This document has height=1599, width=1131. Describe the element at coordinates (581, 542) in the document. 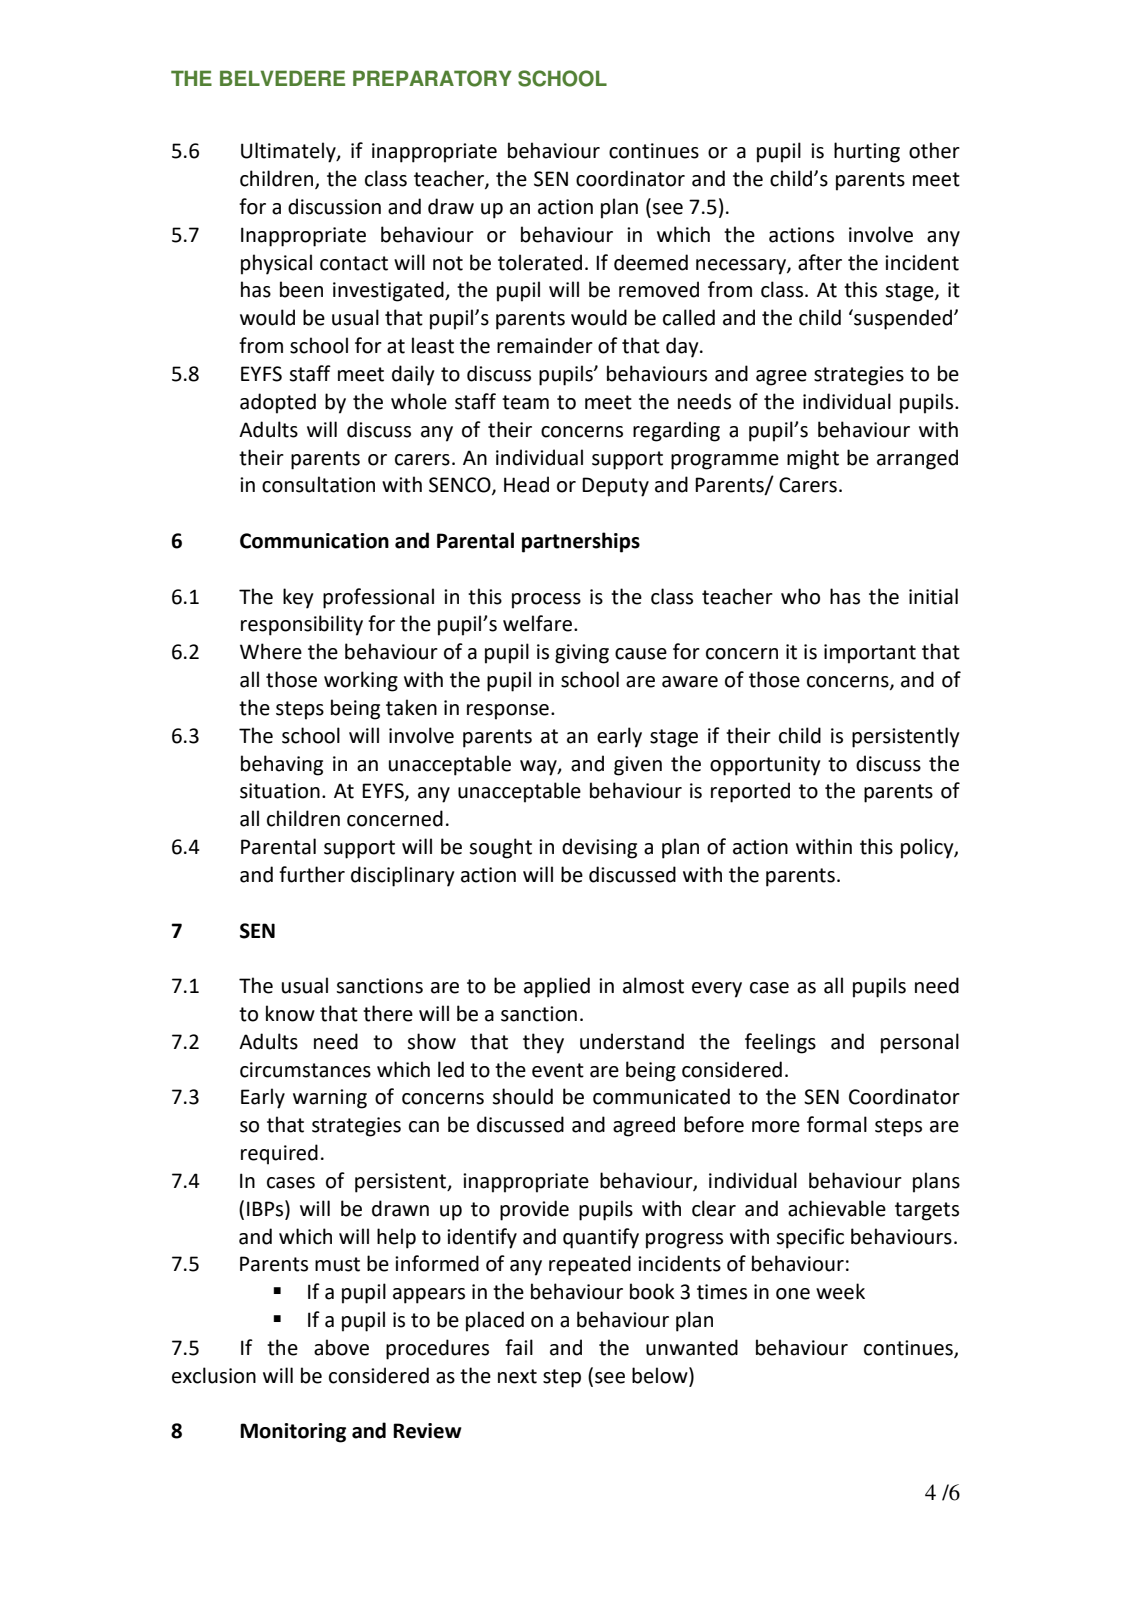

I see `partnerships` at that location.
